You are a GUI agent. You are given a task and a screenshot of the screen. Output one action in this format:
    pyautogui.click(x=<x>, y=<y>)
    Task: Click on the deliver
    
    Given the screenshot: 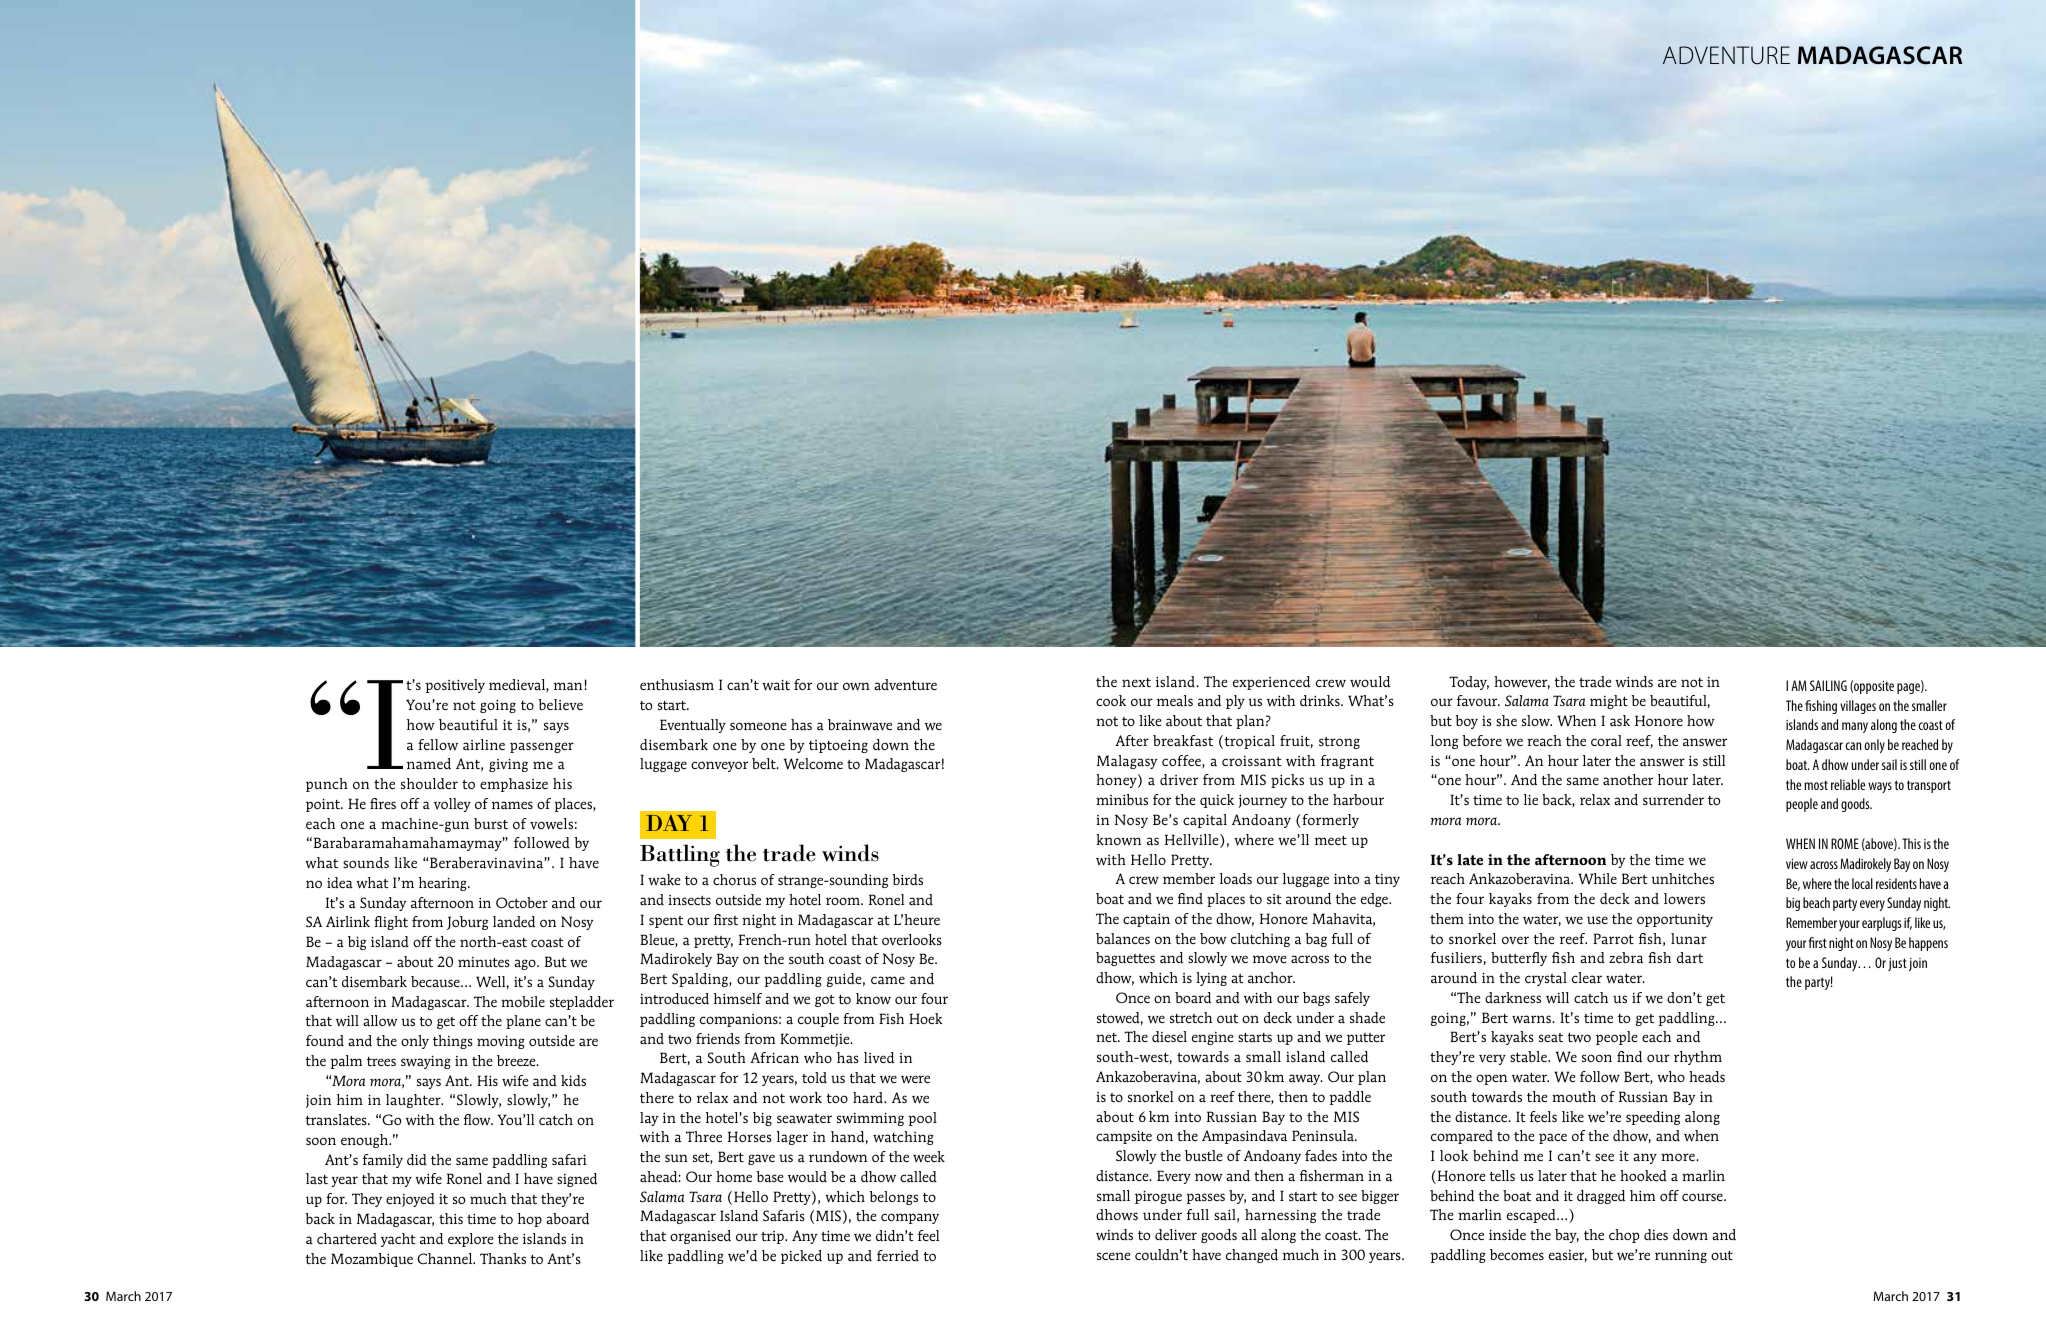 What is the action you would take?
    pyautogui.click(x=1176, y=1234)
